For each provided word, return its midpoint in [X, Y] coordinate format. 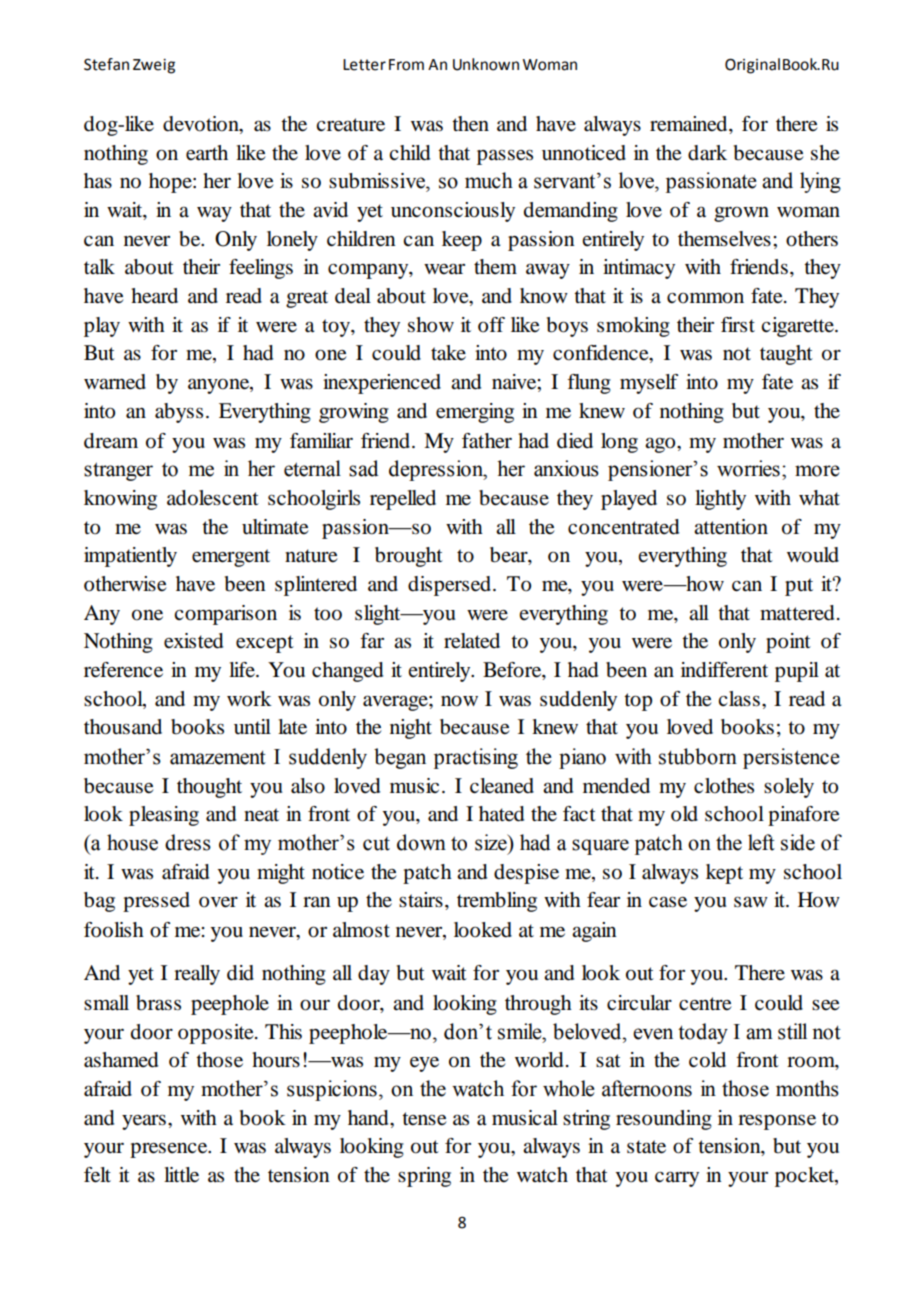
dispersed [451, 586]
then [470, 124]
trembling [497, 902]
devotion [202, 124]
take [448, 353]
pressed [156, 902]
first [738, 324]
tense [424, 1119]
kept [724, 874]
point [788, 643]
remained [690, 124]
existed [193, 641]
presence [170, 1150]
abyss [179, 413]
